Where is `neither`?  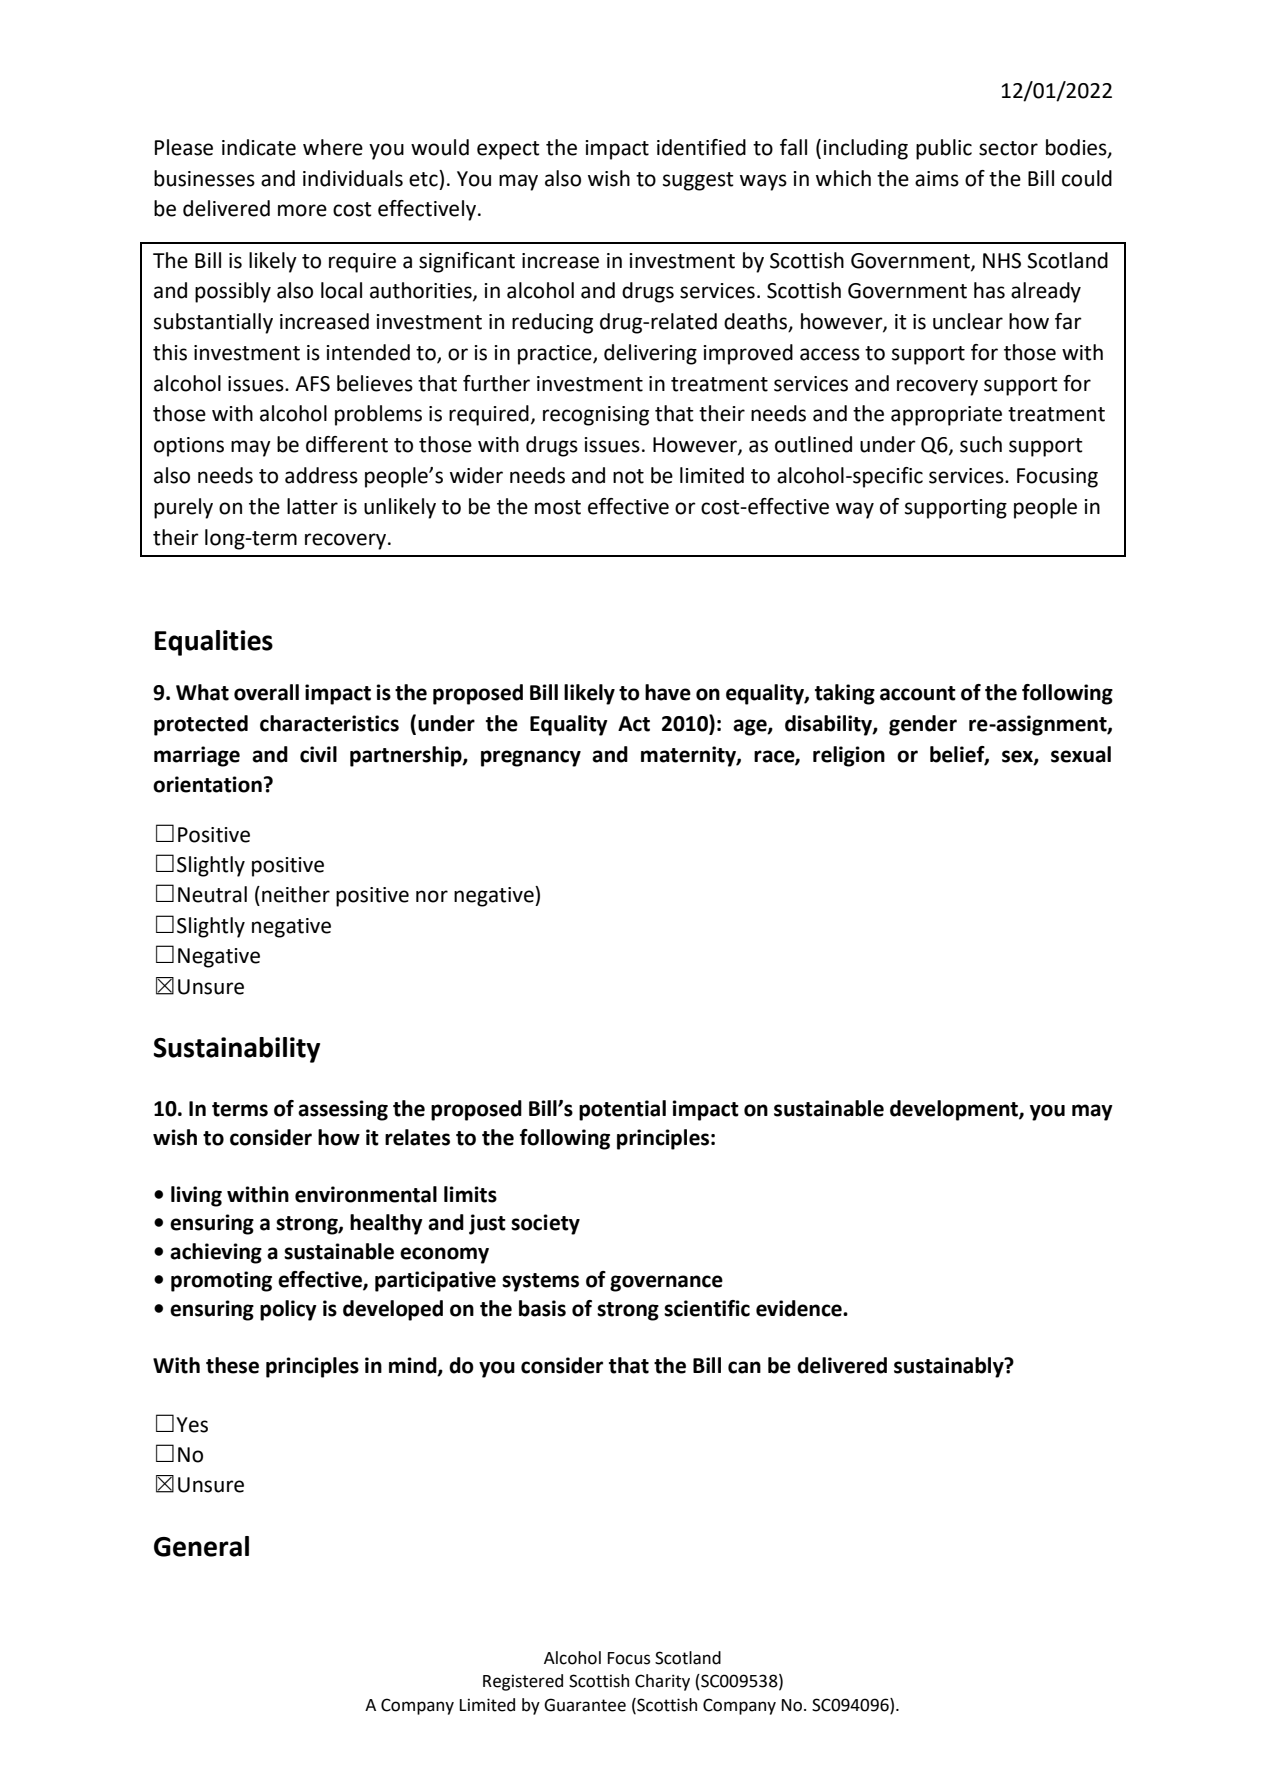 neither is located at coordinates (296, 894).
